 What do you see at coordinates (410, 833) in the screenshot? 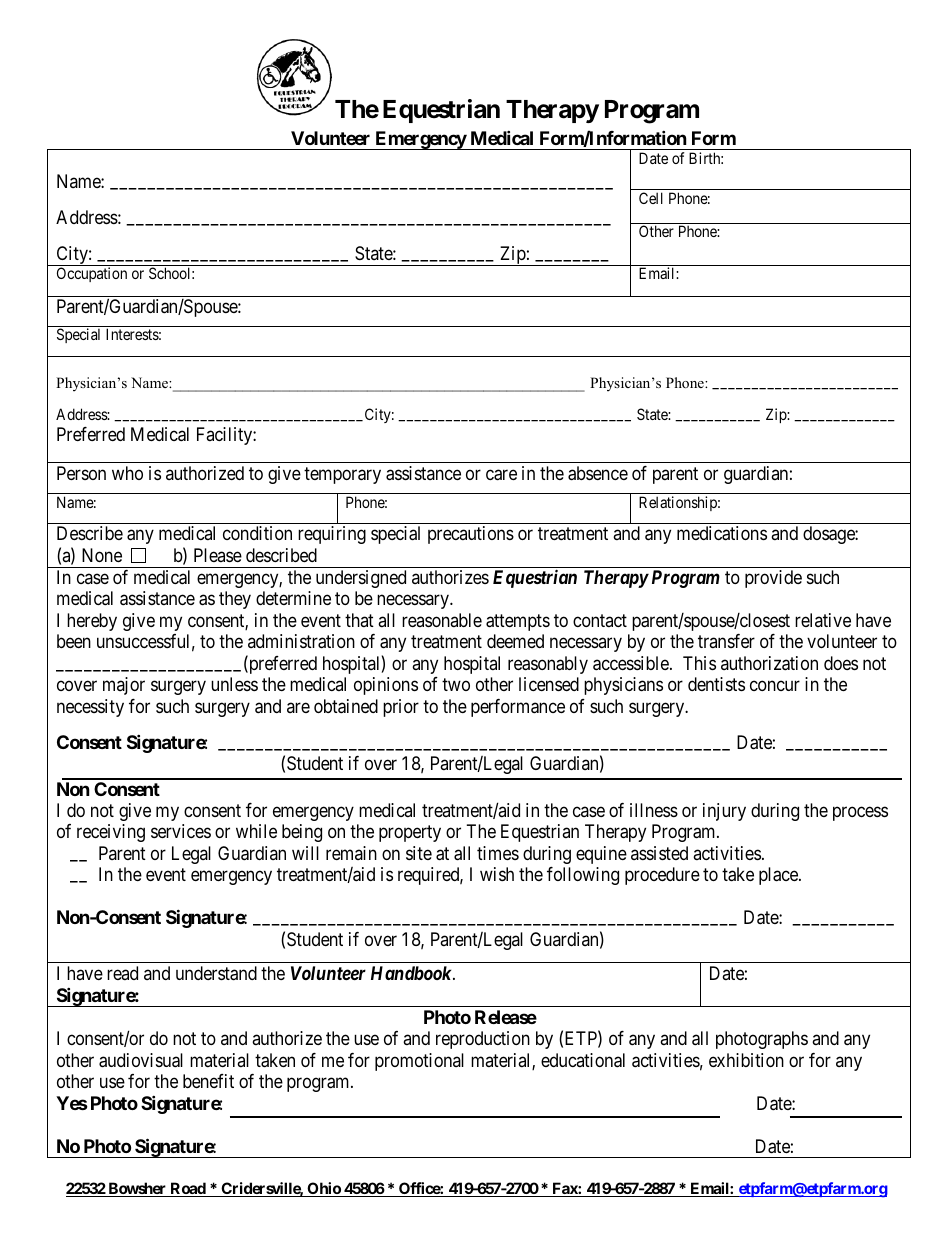
I see `property` at bounding box center [410, 833].
